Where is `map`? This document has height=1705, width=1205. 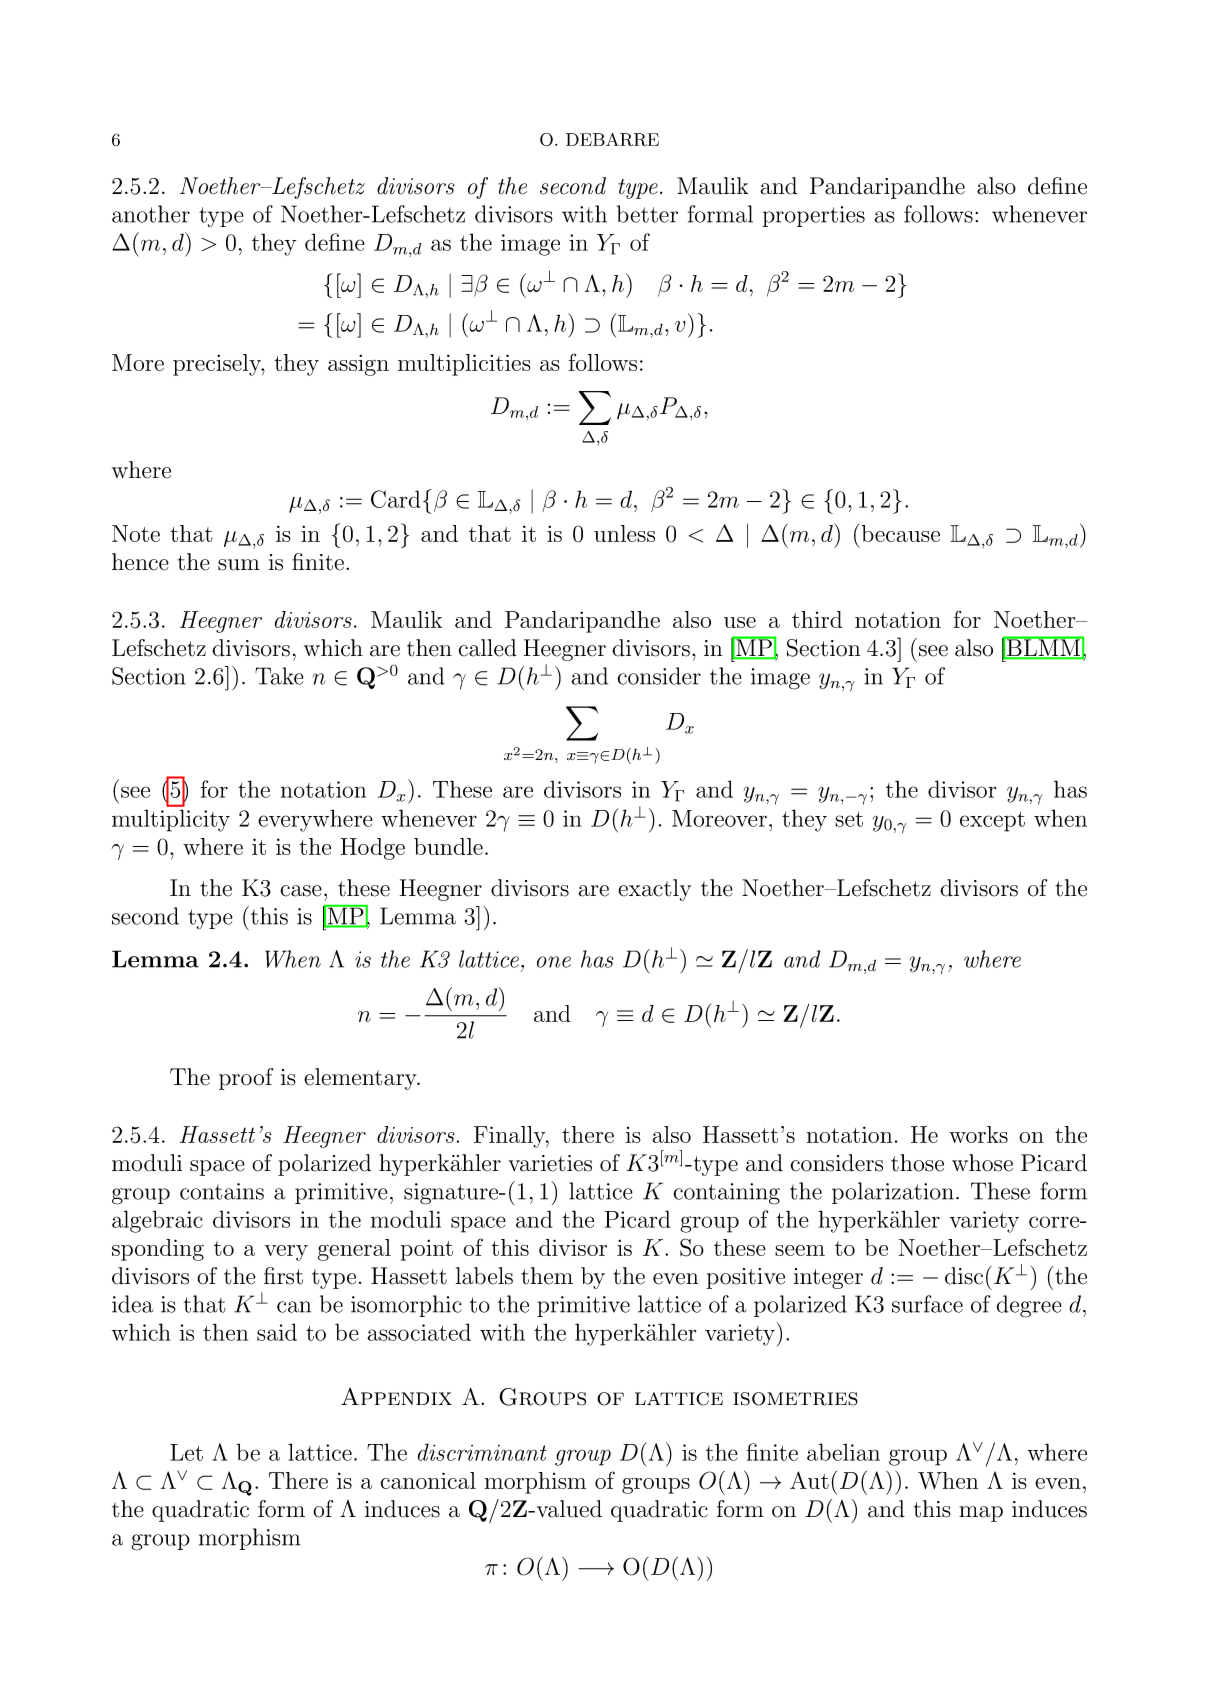
map is located at coordinates (981, 1514).
